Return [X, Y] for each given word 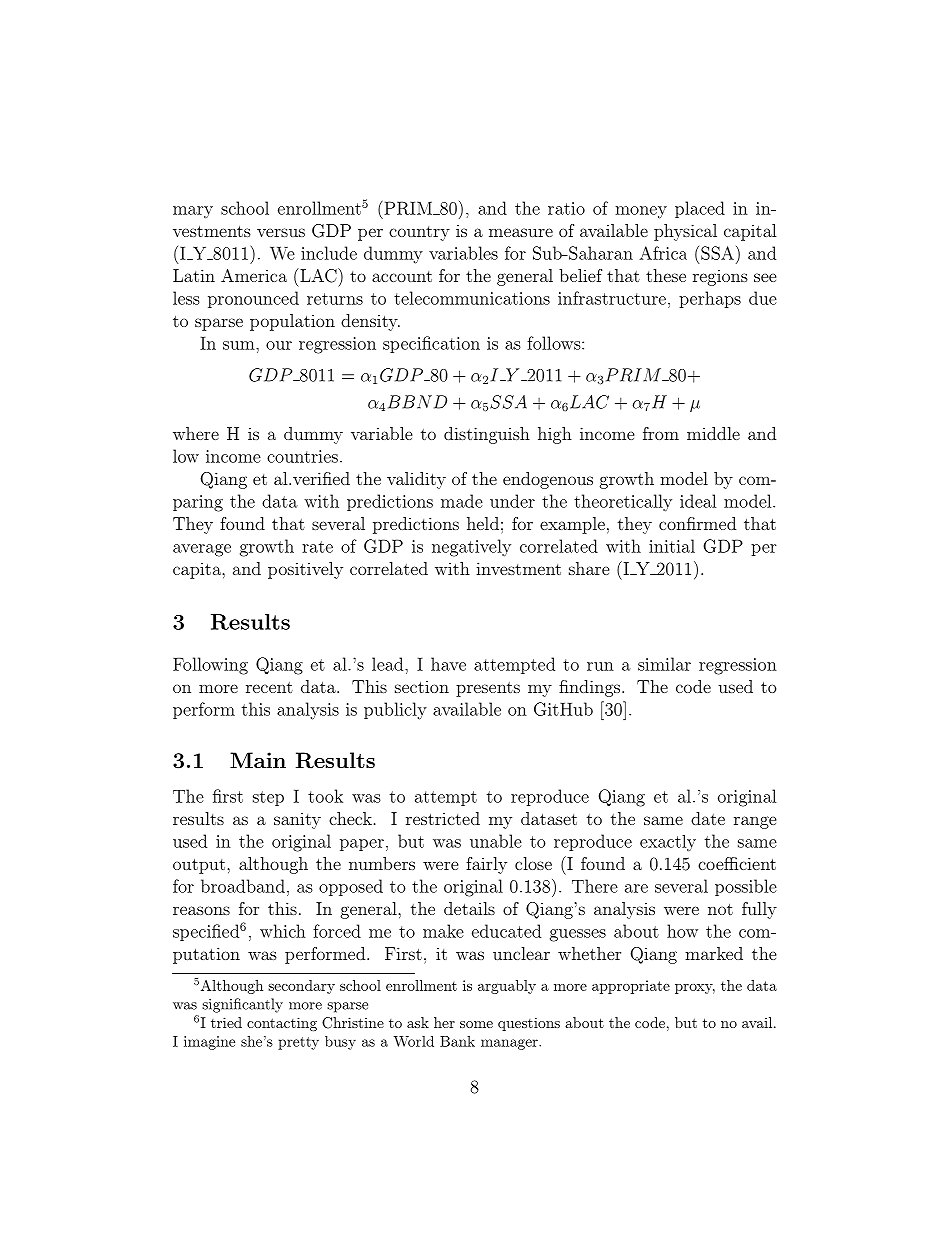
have [448, 664]
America [254, 275]
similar [664, 664]
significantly [242, 1005]
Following [210, 666]
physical [685, 232]
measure [521, 232]
